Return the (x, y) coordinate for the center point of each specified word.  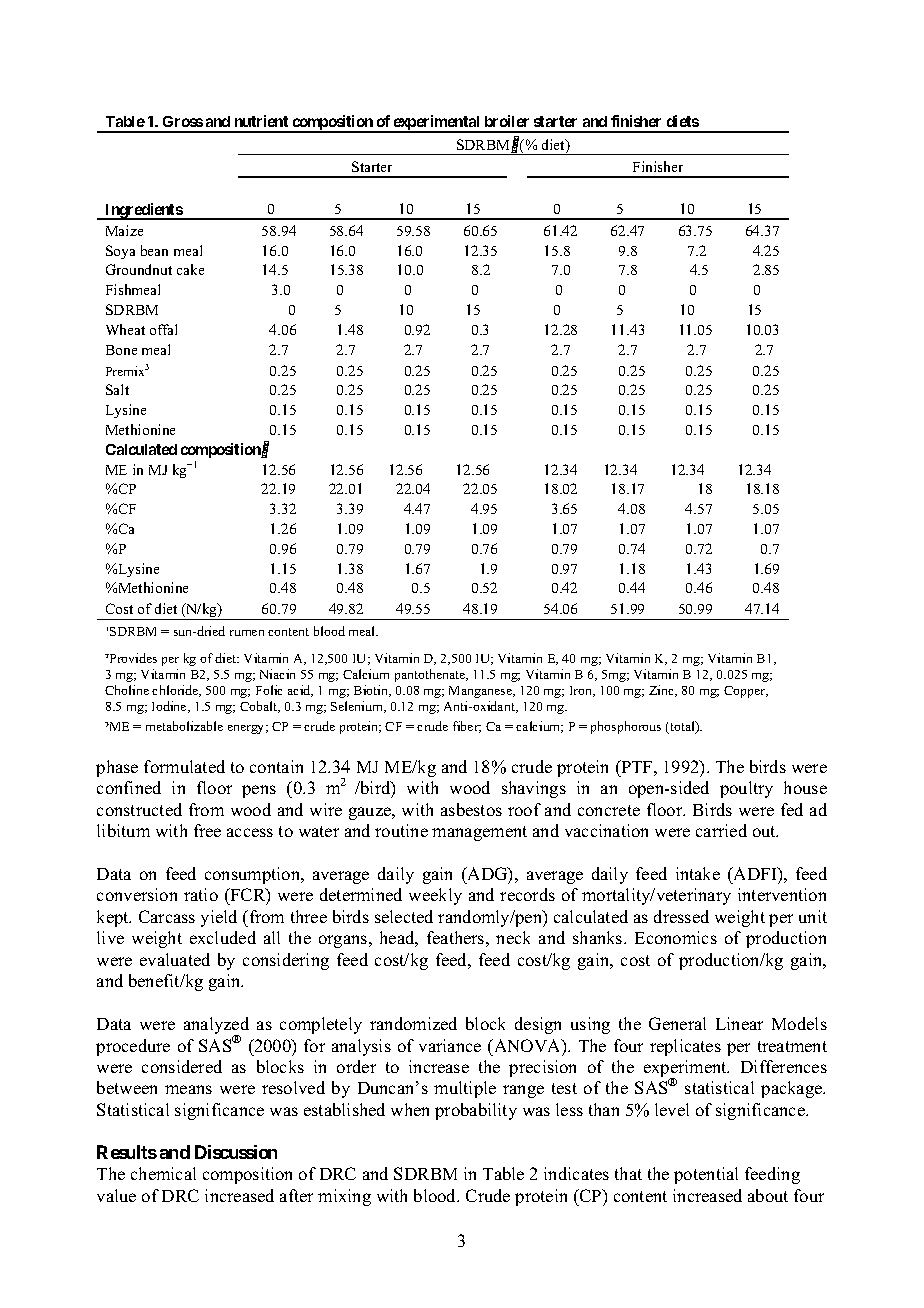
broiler (507, 121)
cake (190, 269)
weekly (435, 896)
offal (163, 329)
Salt (117, 389)
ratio (201, 894)
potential (706, 1175)
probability (476, 1111)
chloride (176, 691)
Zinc (663, 691)
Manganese (481, 692)
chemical (163, 1173)
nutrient (261, 121)
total (682, 727)
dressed (681, 916)
